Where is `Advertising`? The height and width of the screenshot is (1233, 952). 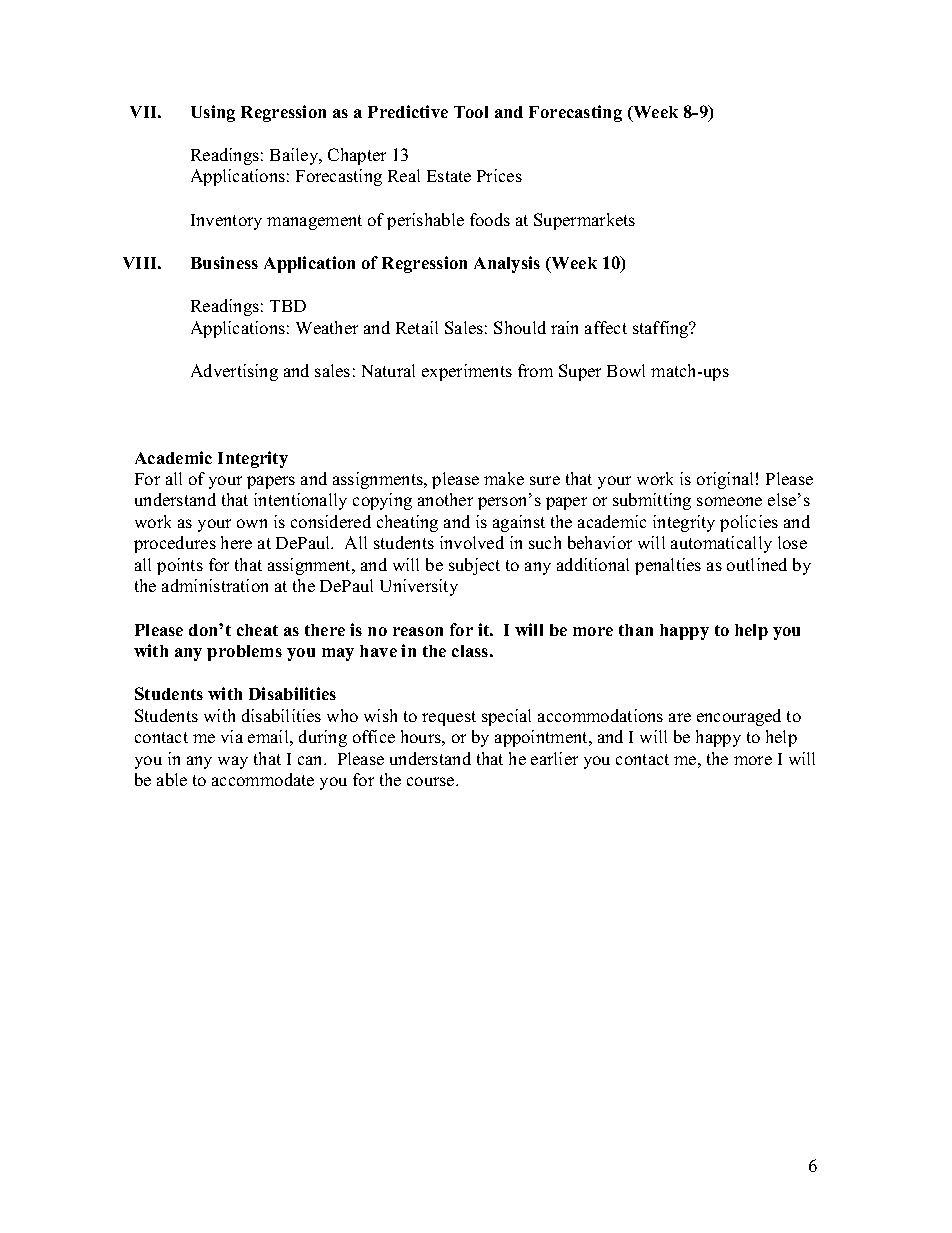
Advertising is located at coordinates (234, 372).
